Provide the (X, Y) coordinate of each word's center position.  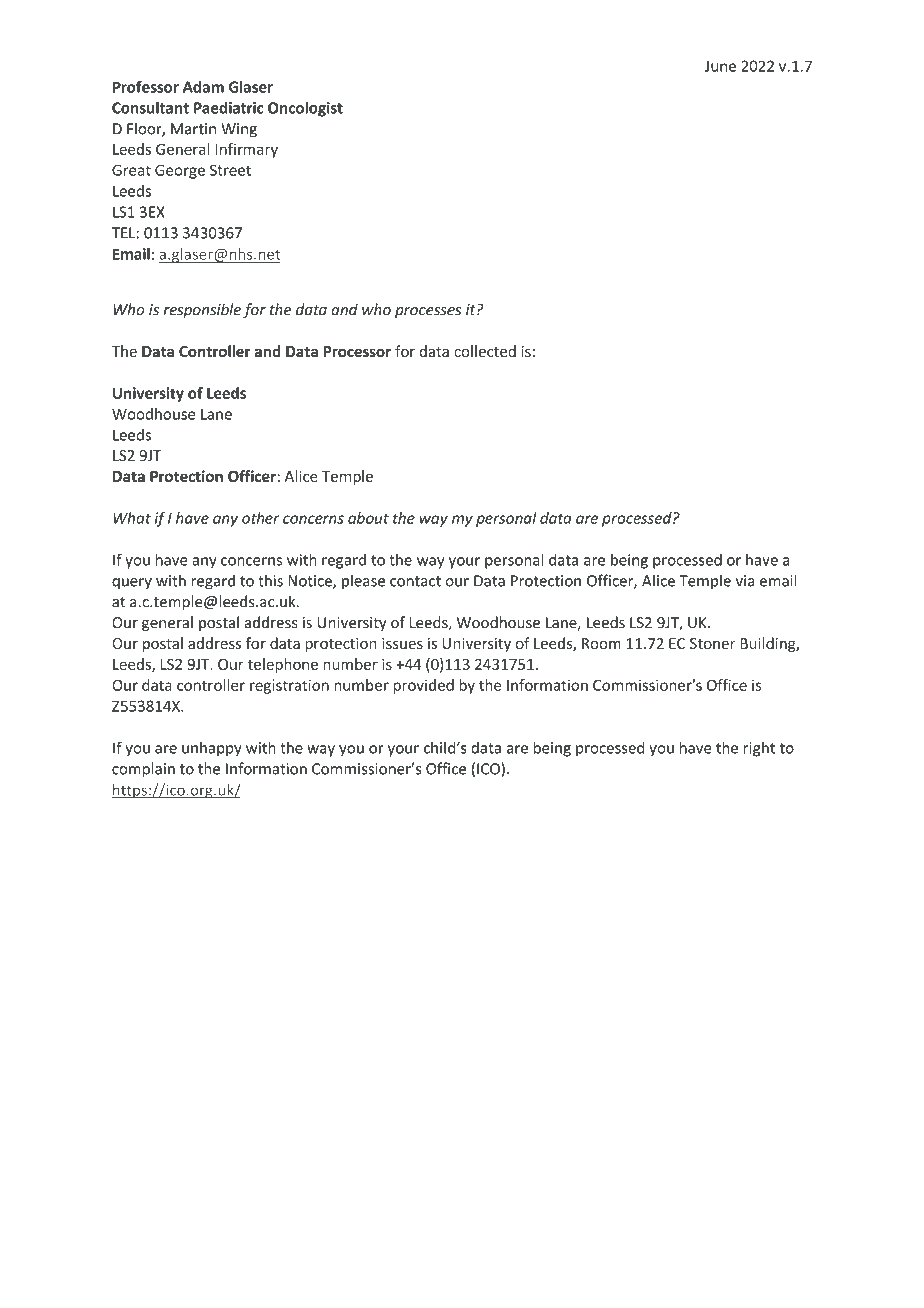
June (720, 66)
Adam (203, 87)
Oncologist (305, 109)
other (261, 518)
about (368, 518)
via (745, 581)
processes (428, 312)
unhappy (212, 749)
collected (485, 351)
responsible (202, 310)
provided (423, 686)
